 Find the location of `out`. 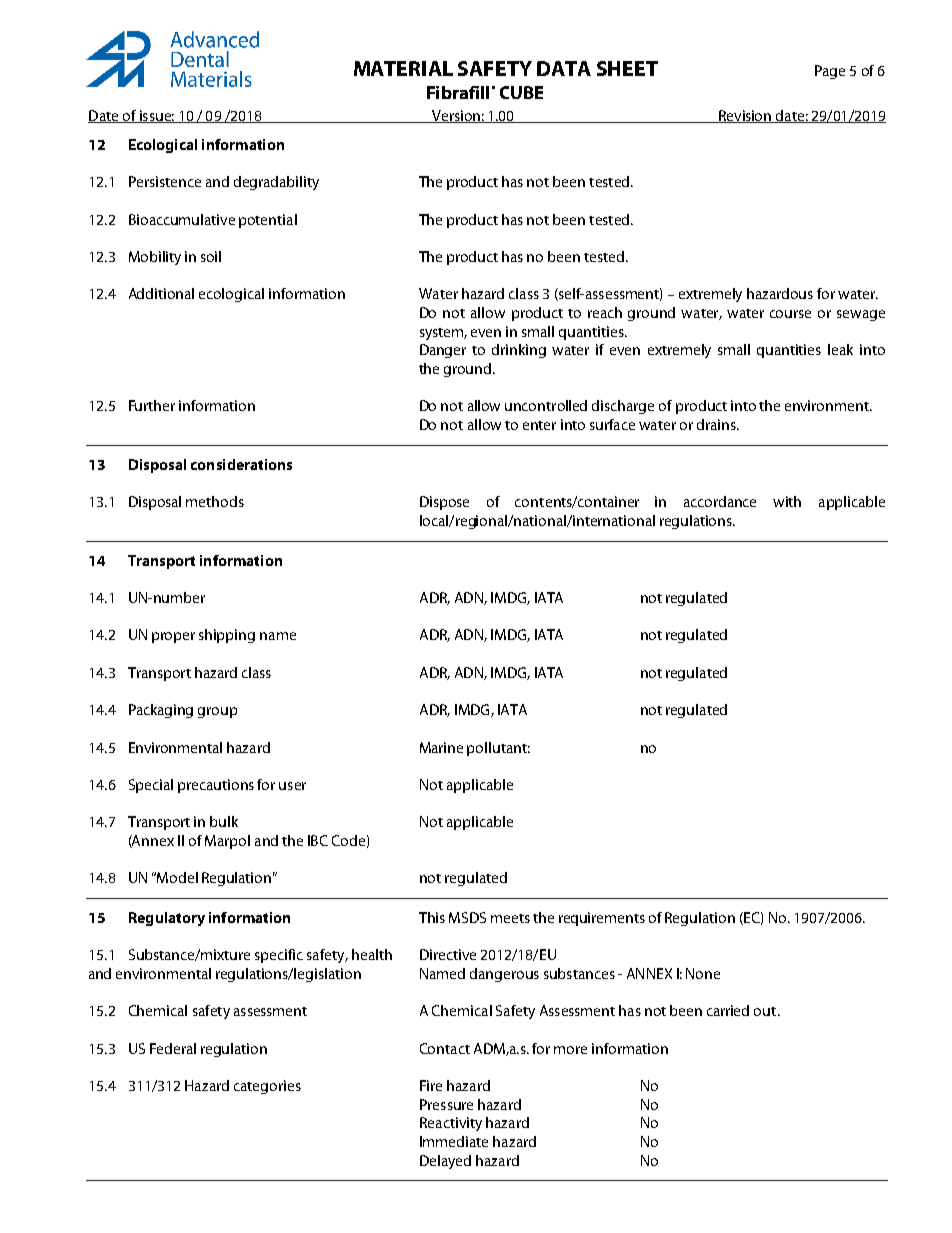

out is located at coordinates (765, 1011).
